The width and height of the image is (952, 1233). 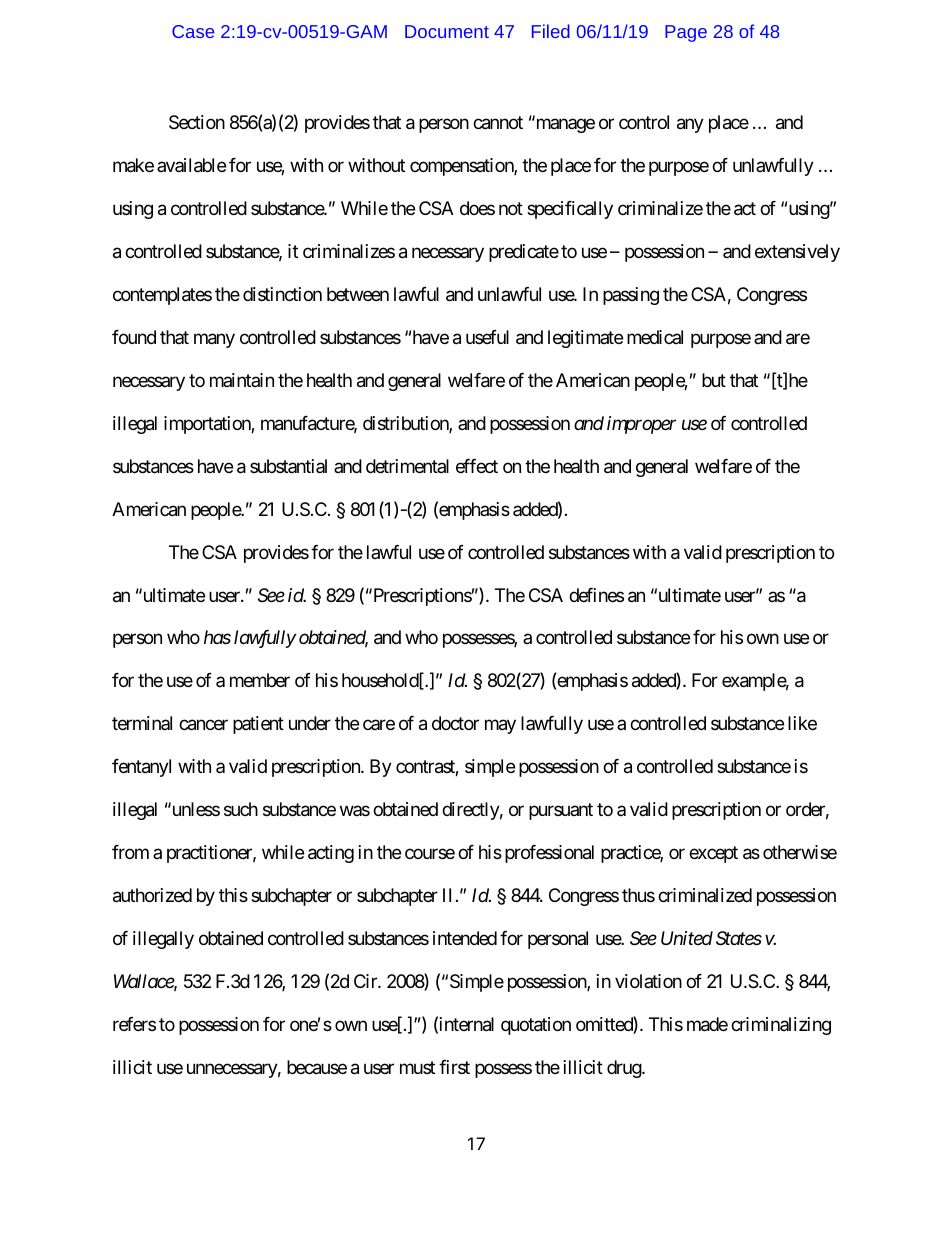 What do you see at coordinates (655, 337) in the image?
I see `medical` at bounding box center [655, 337].
